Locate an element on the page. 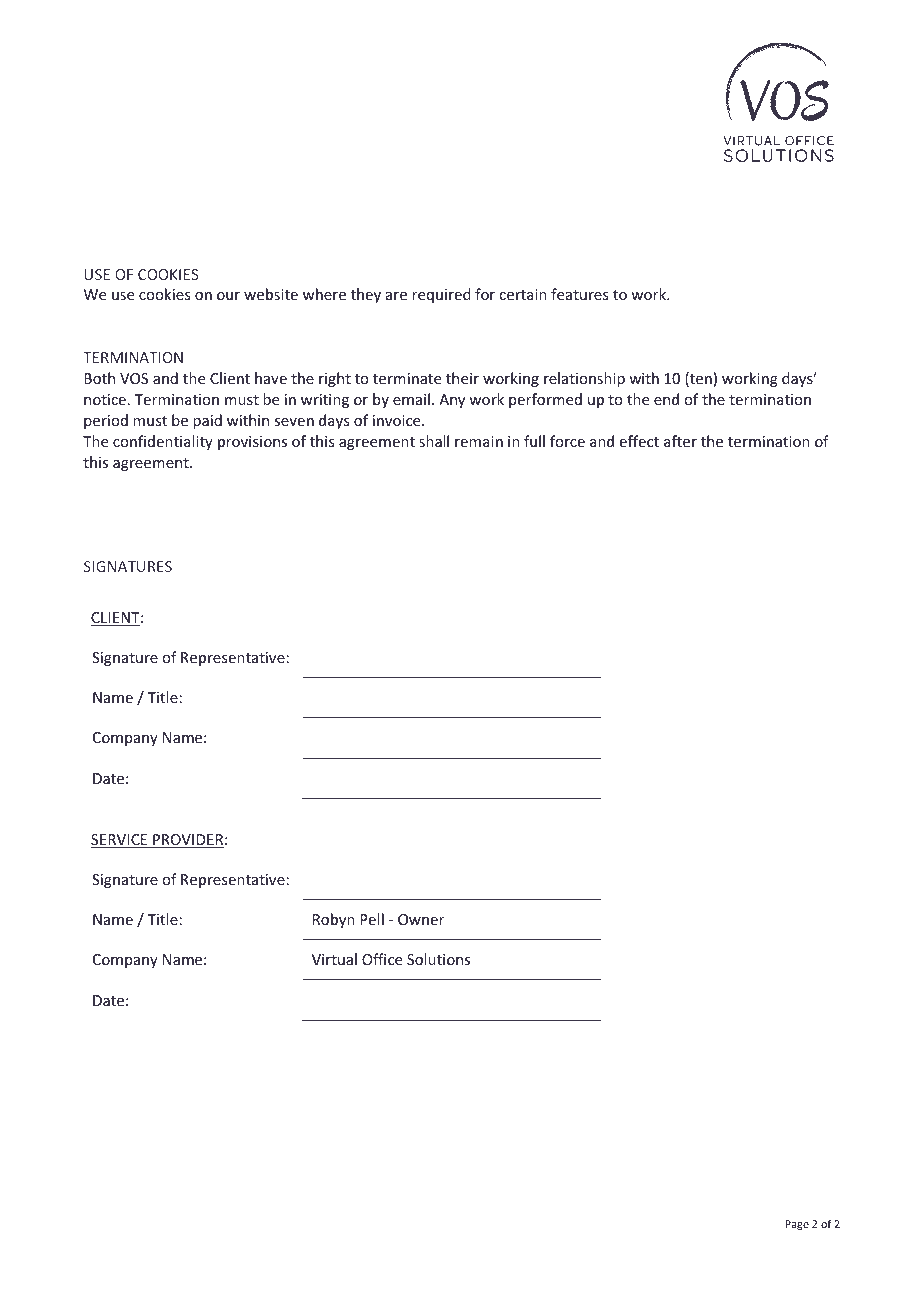  Pell is located at coordinates (372, 919).
